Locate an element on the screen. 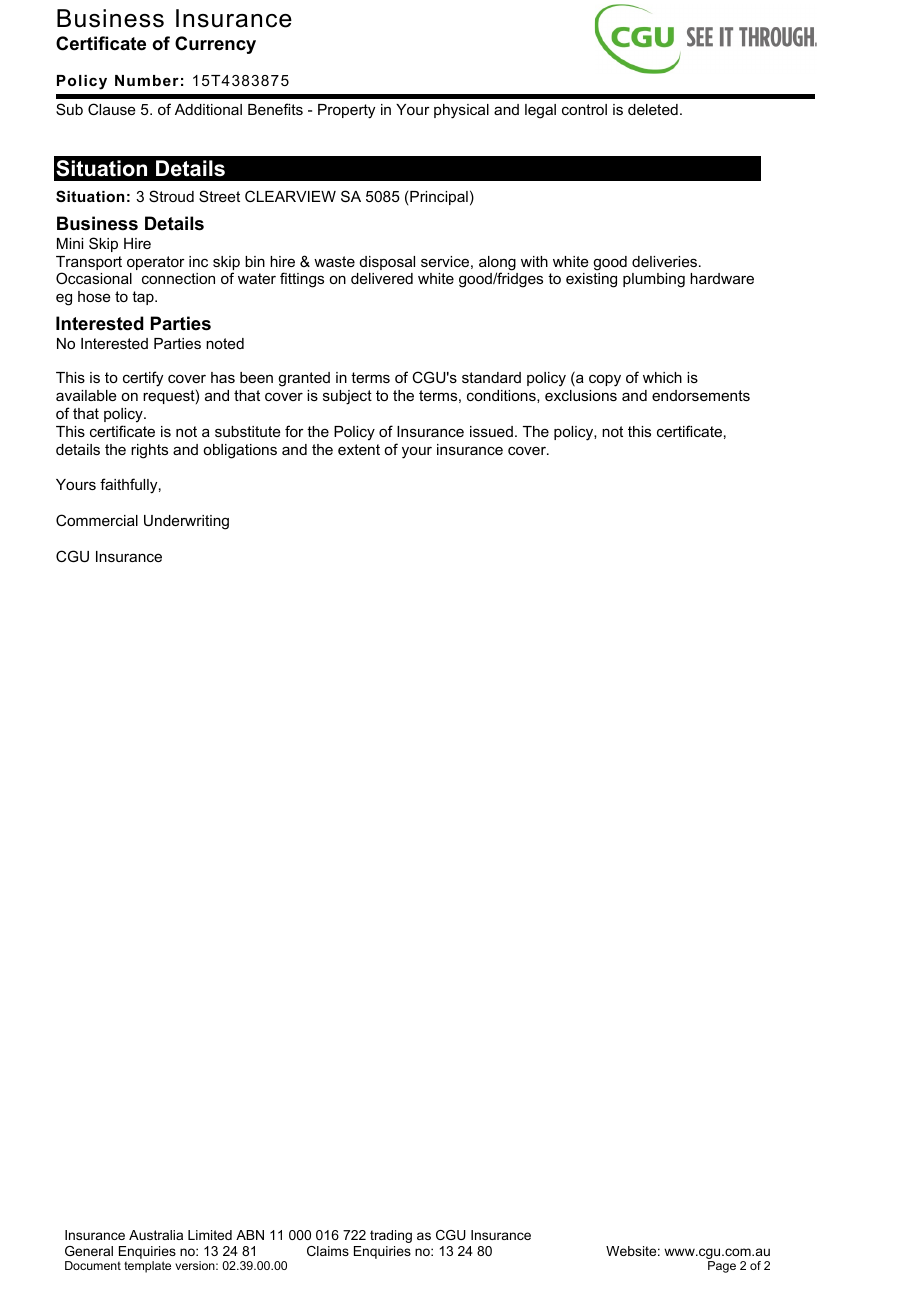 This screenshot has width=924, height=1308. template is located at coordinates (147, 1267).
